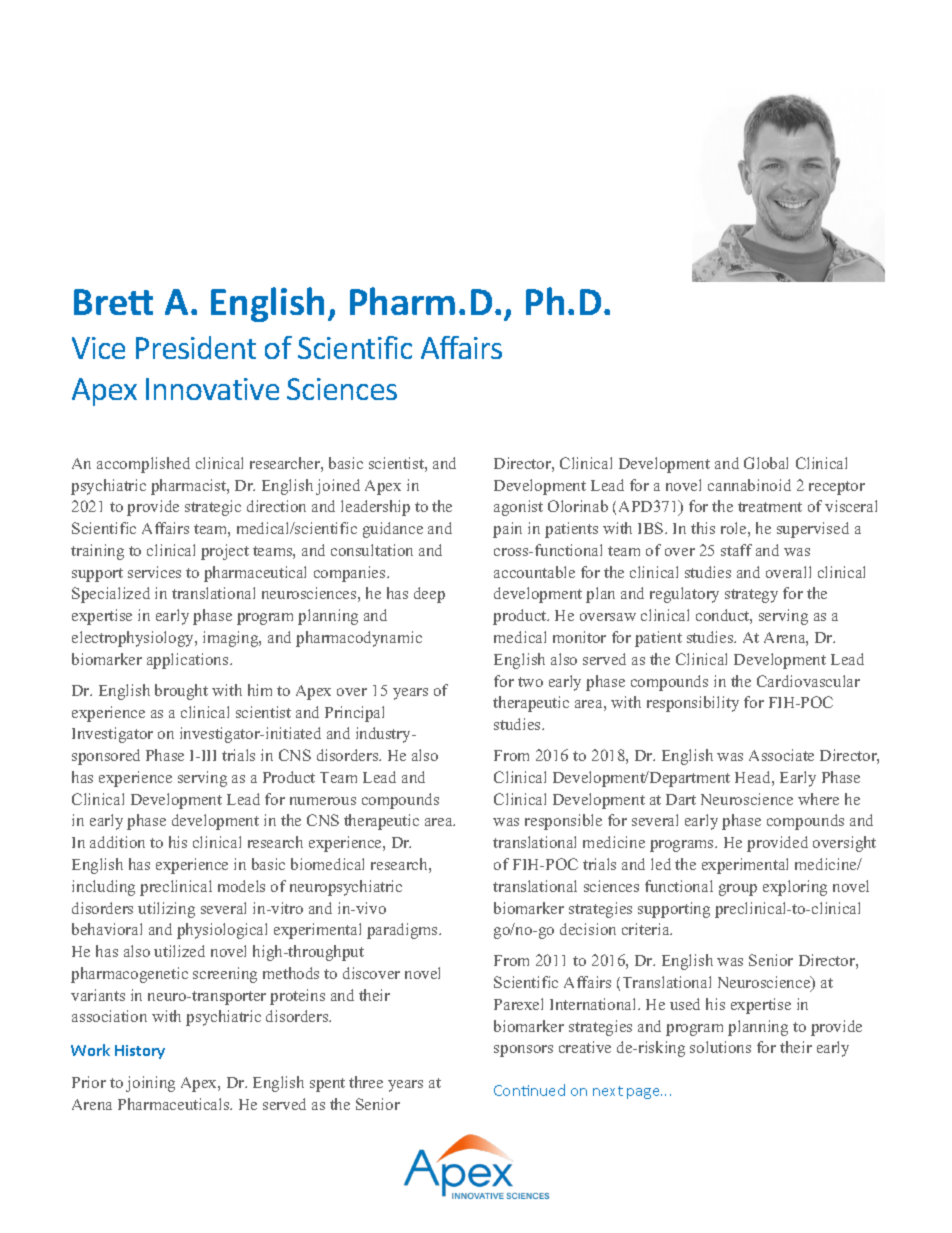 The image size is (952, 1233). I want to click on group, so click(738, 890).
